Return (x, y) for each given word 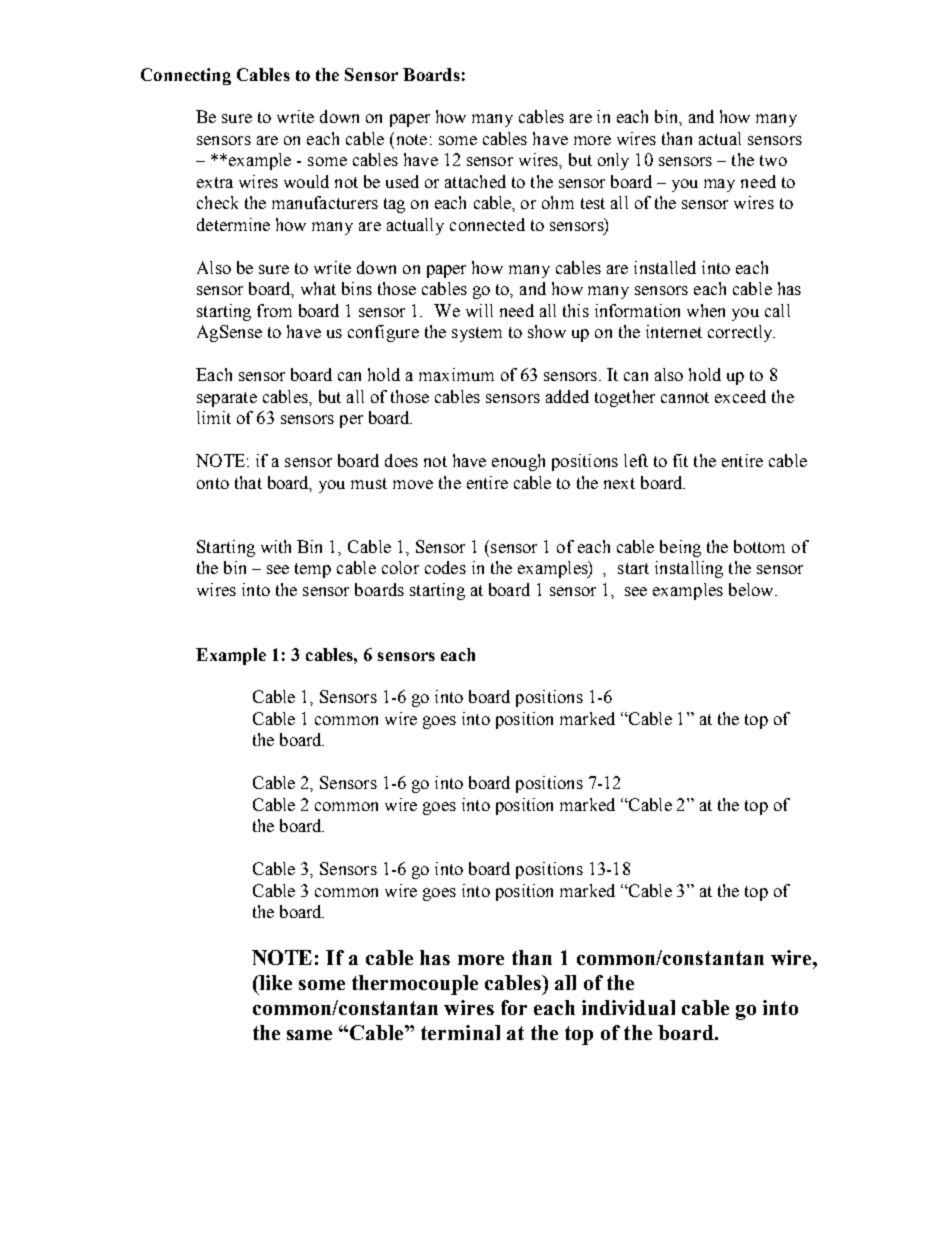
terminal (460, 1032)
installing (689, 569)
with (276, 546)
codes (445, 567)
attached (475, 181)
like (274, 982)
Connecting (186, 76)
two (773, 160)
